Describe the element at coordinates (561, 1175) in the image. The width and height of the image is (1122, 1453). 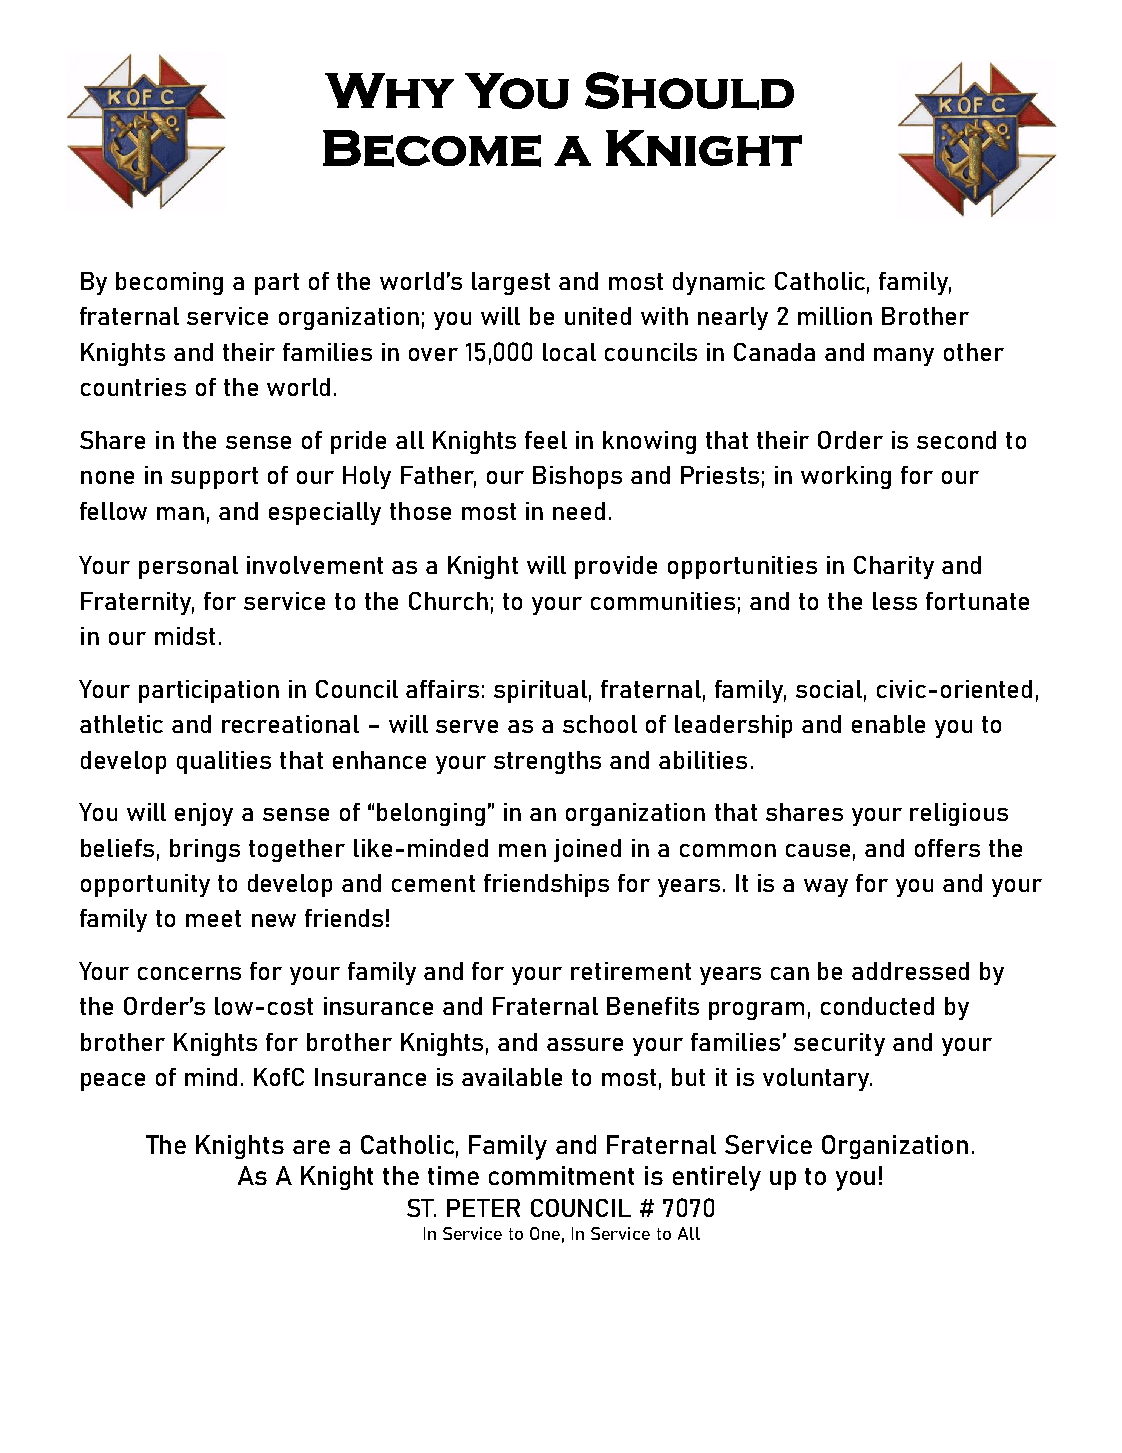
I see `commitment` at that location.
